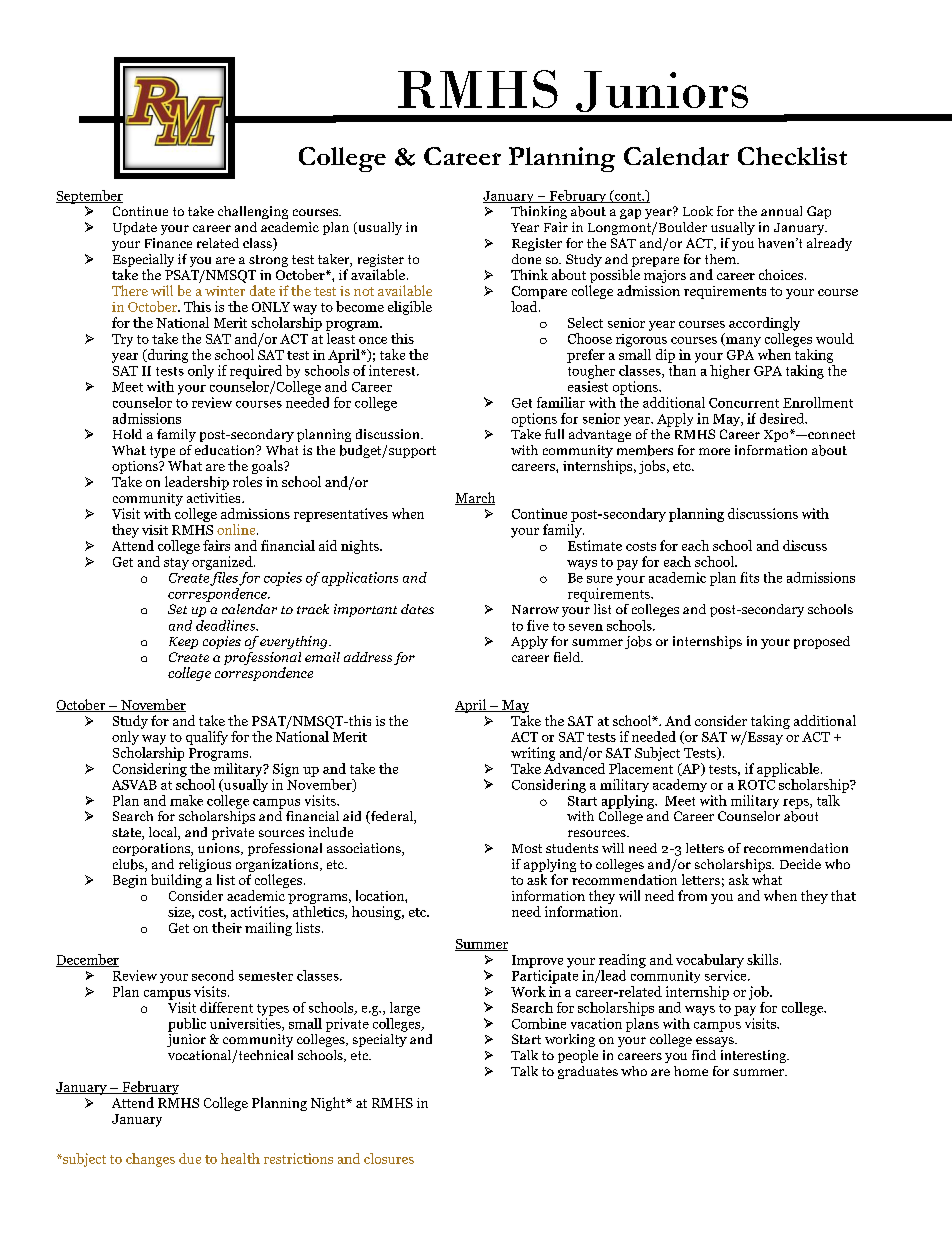  What do you see at coordinates (183, 643) in the document?
I see `Keep` at bounding box center [183, 643].
